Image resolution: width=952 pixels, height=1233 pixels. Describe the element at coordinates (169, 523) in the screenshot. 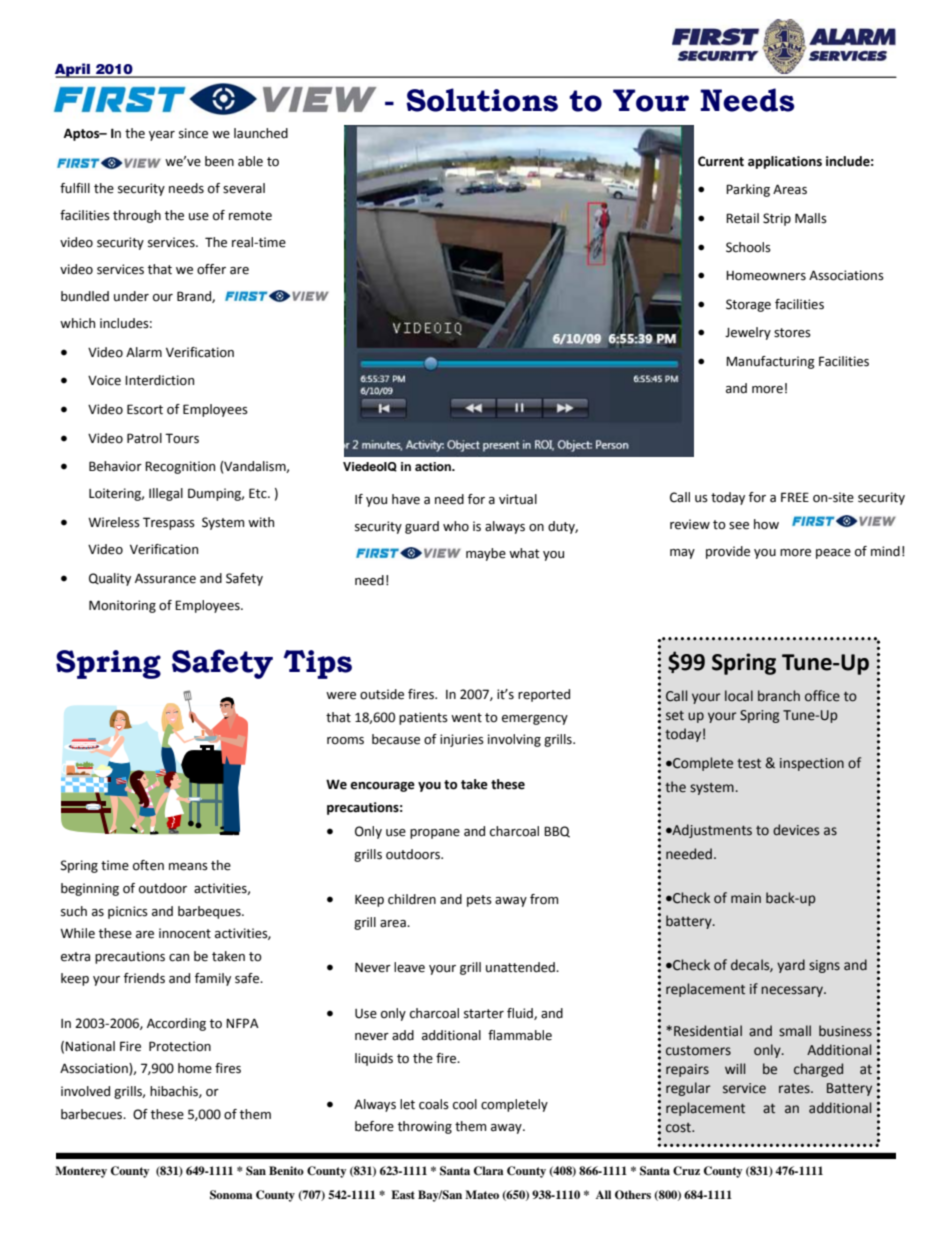

I see `Trespass` at that location.
